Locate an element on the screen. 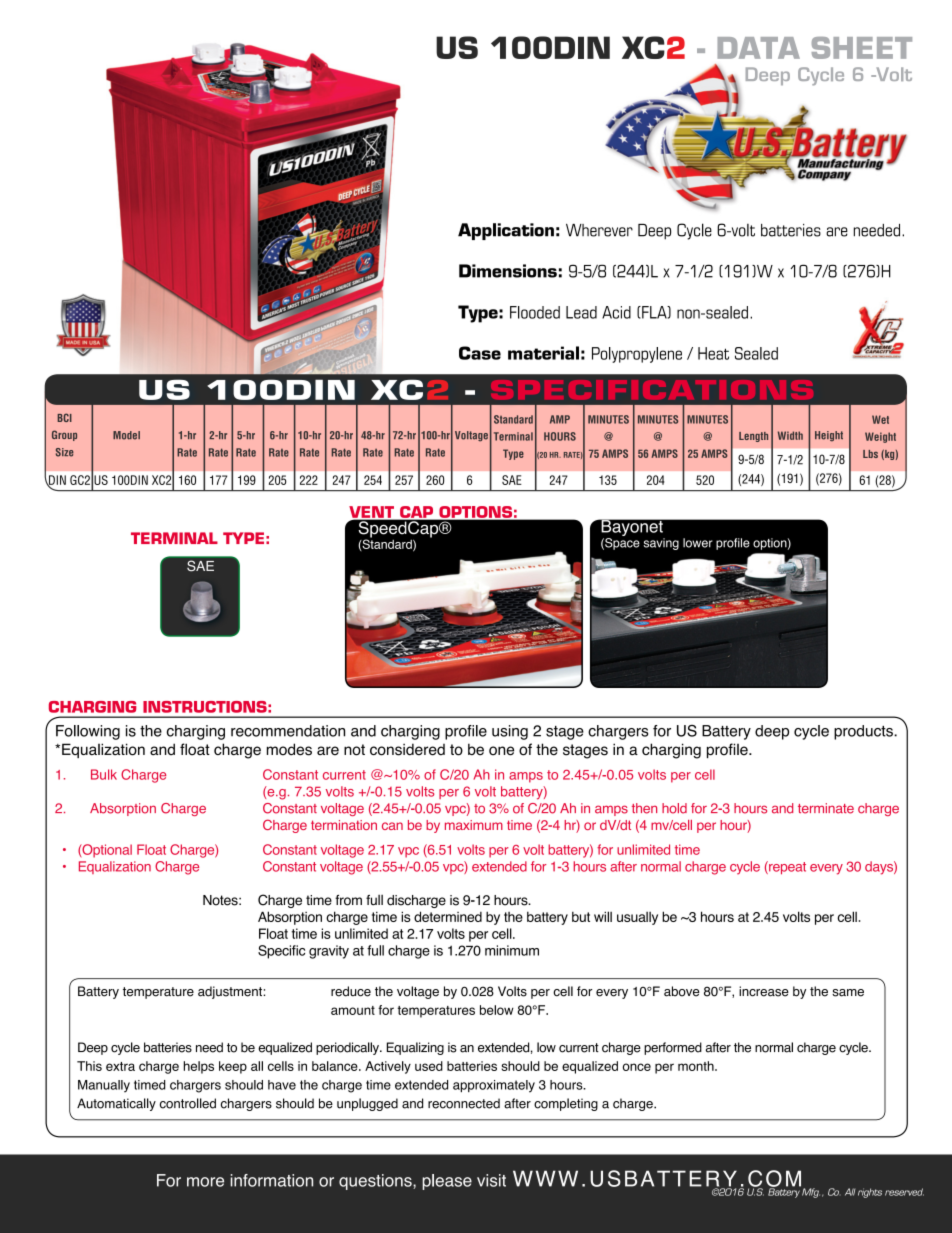  determined is located at coordinates (448, 916).
